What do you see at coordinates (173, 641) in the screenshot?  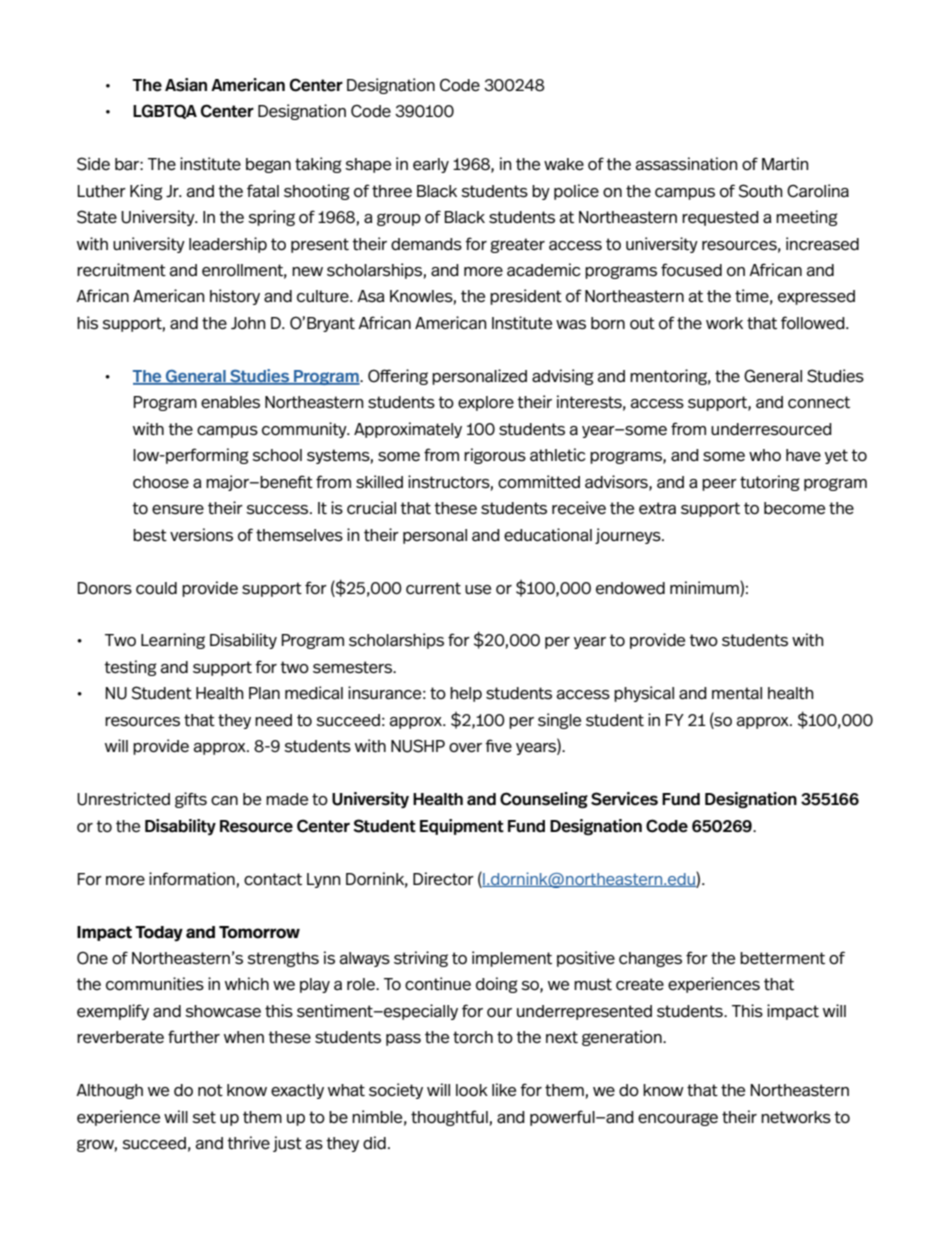 I see `Learning` at bounding box center [173, 641].
